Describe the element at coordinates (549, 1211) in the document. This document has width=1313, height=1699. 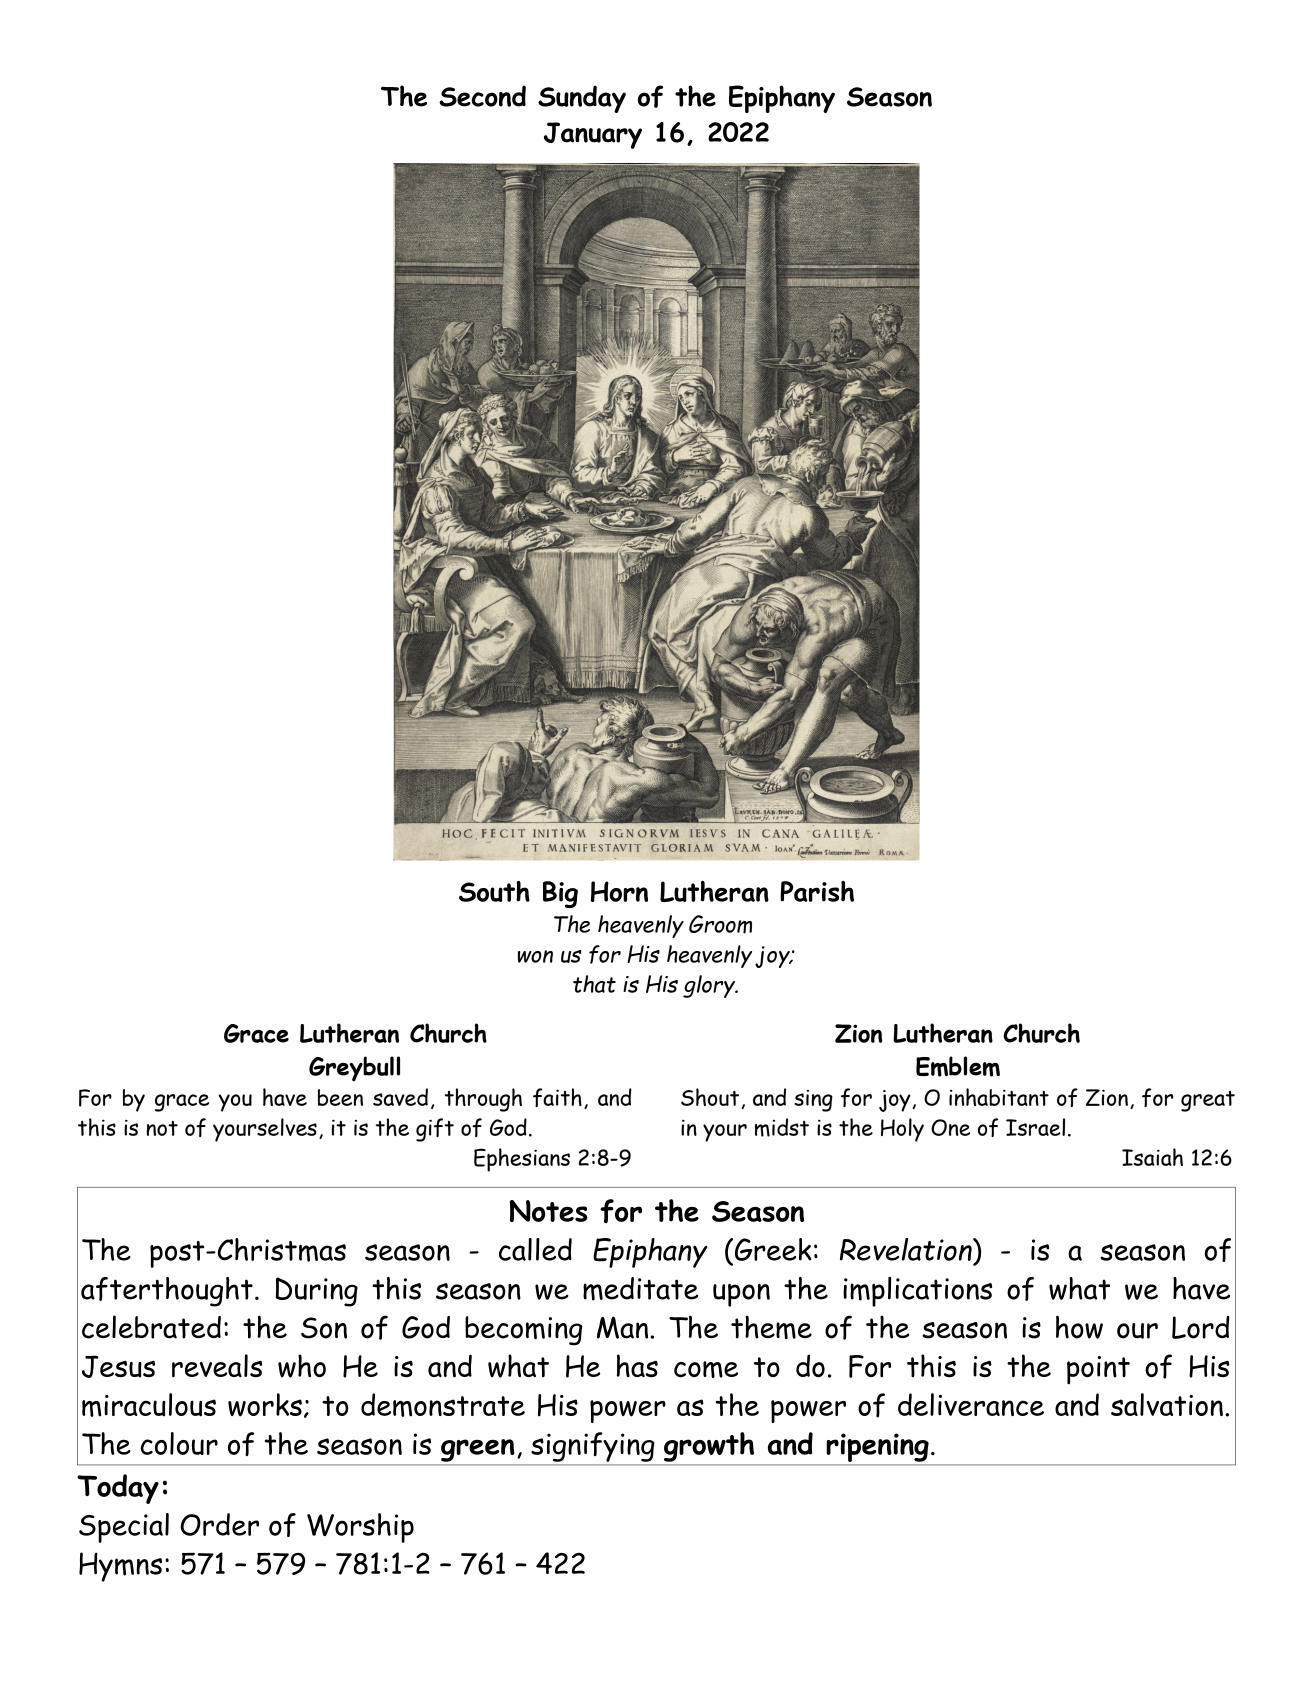
I see `Notes` at that location.
